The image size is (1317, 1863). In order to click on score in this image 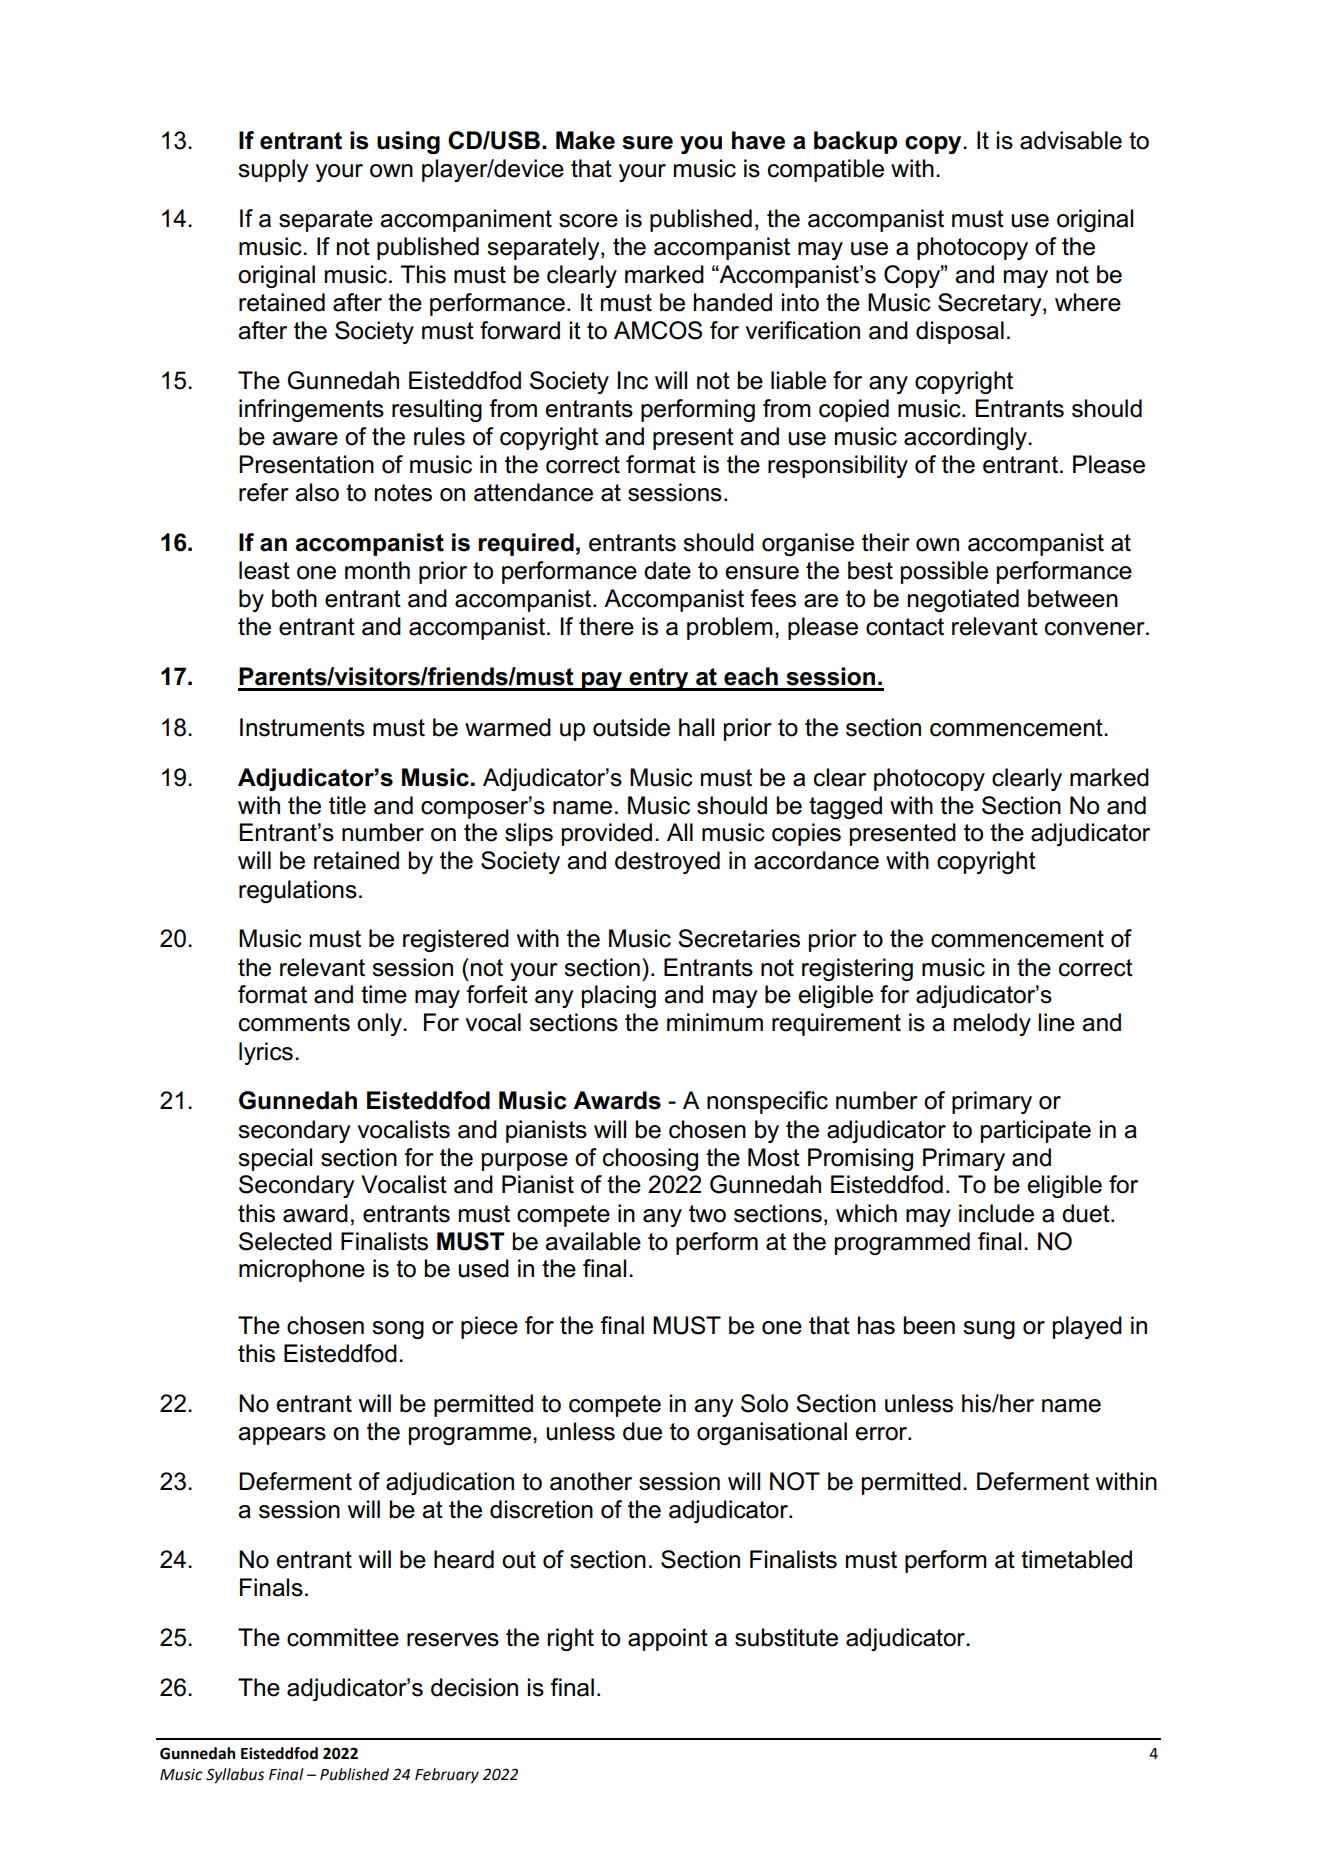, I will do `click(588, 221)`.
